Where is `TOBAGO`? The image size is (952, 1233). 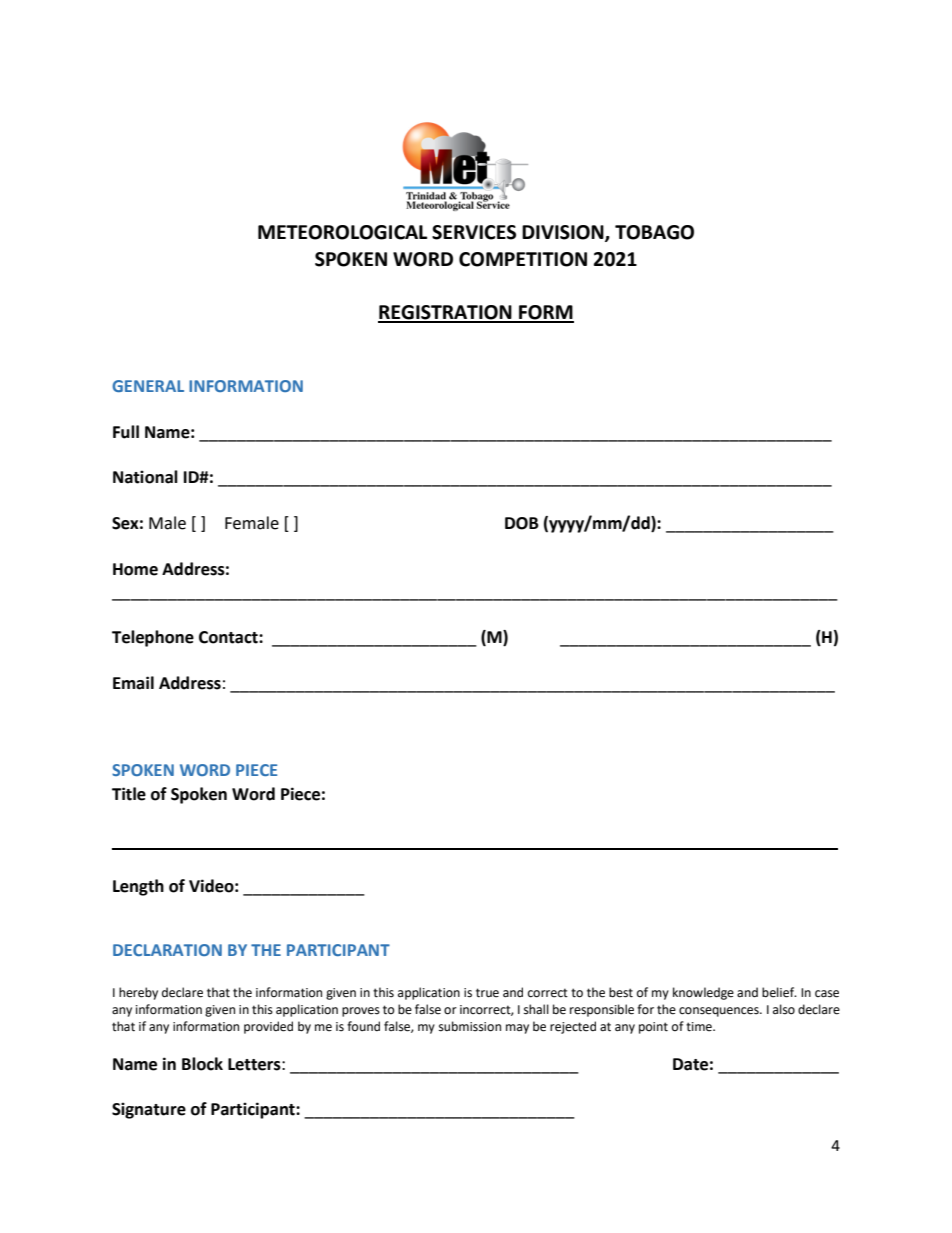
TOBAGO is located at coordinates (654, 232).
